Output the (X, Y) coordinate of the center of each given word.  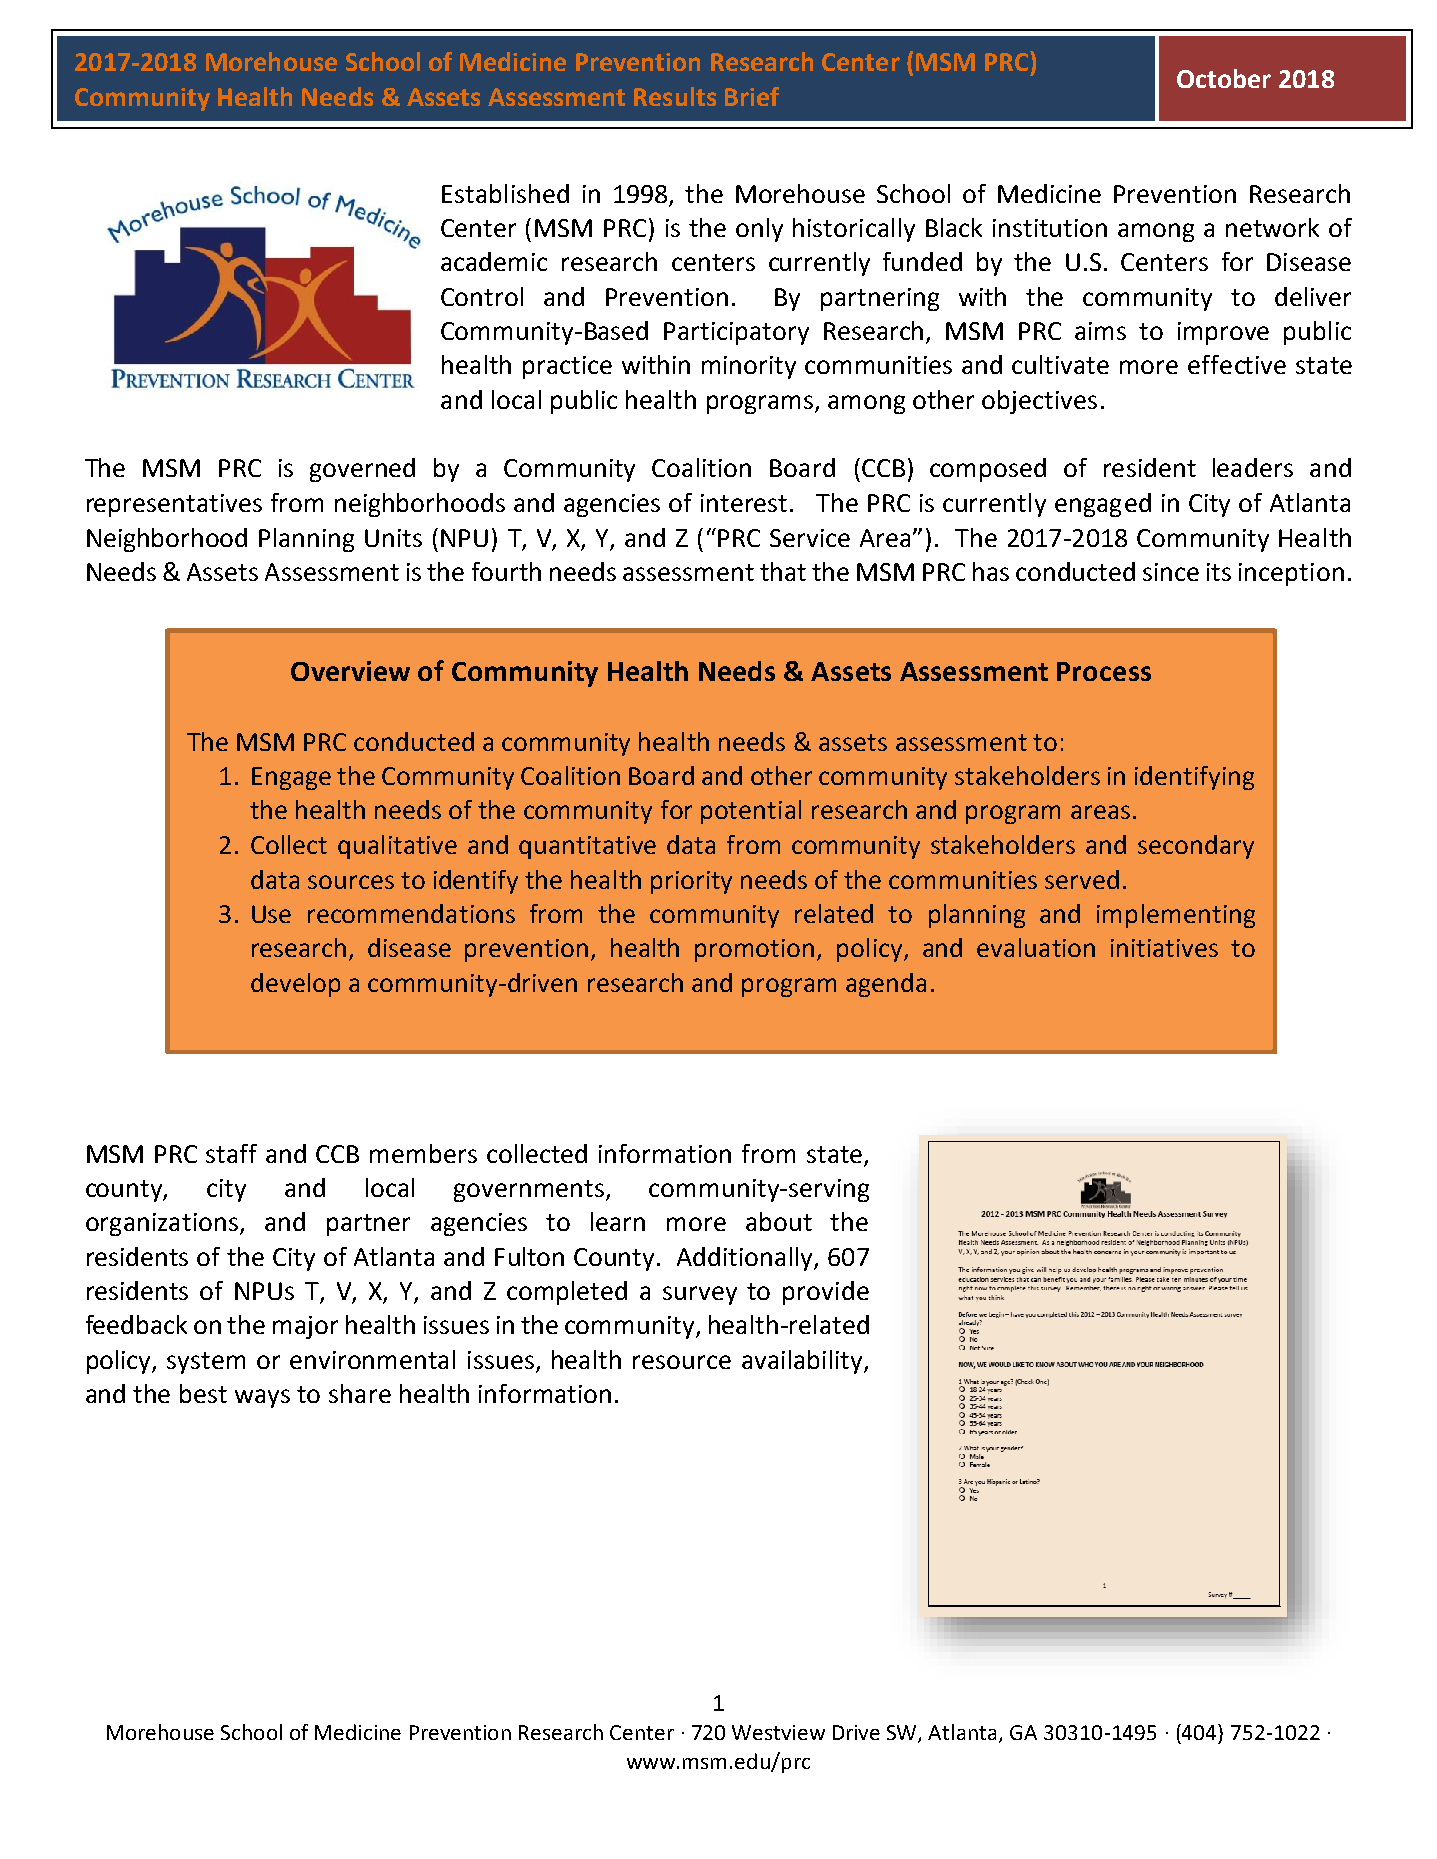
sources (351, 882)
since (1171, 572)
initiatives (1164, 948)
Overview (350, 671)
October (1224, 78)
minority (749, 367)
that (783, 571)
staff (231, 1153)
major (305, 1327)
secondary (1196, 847)
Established (505, 193)
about (779, 1221)
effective (1237, 364)
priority (691, 882)
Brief (752, 96)
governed (362, 470)
